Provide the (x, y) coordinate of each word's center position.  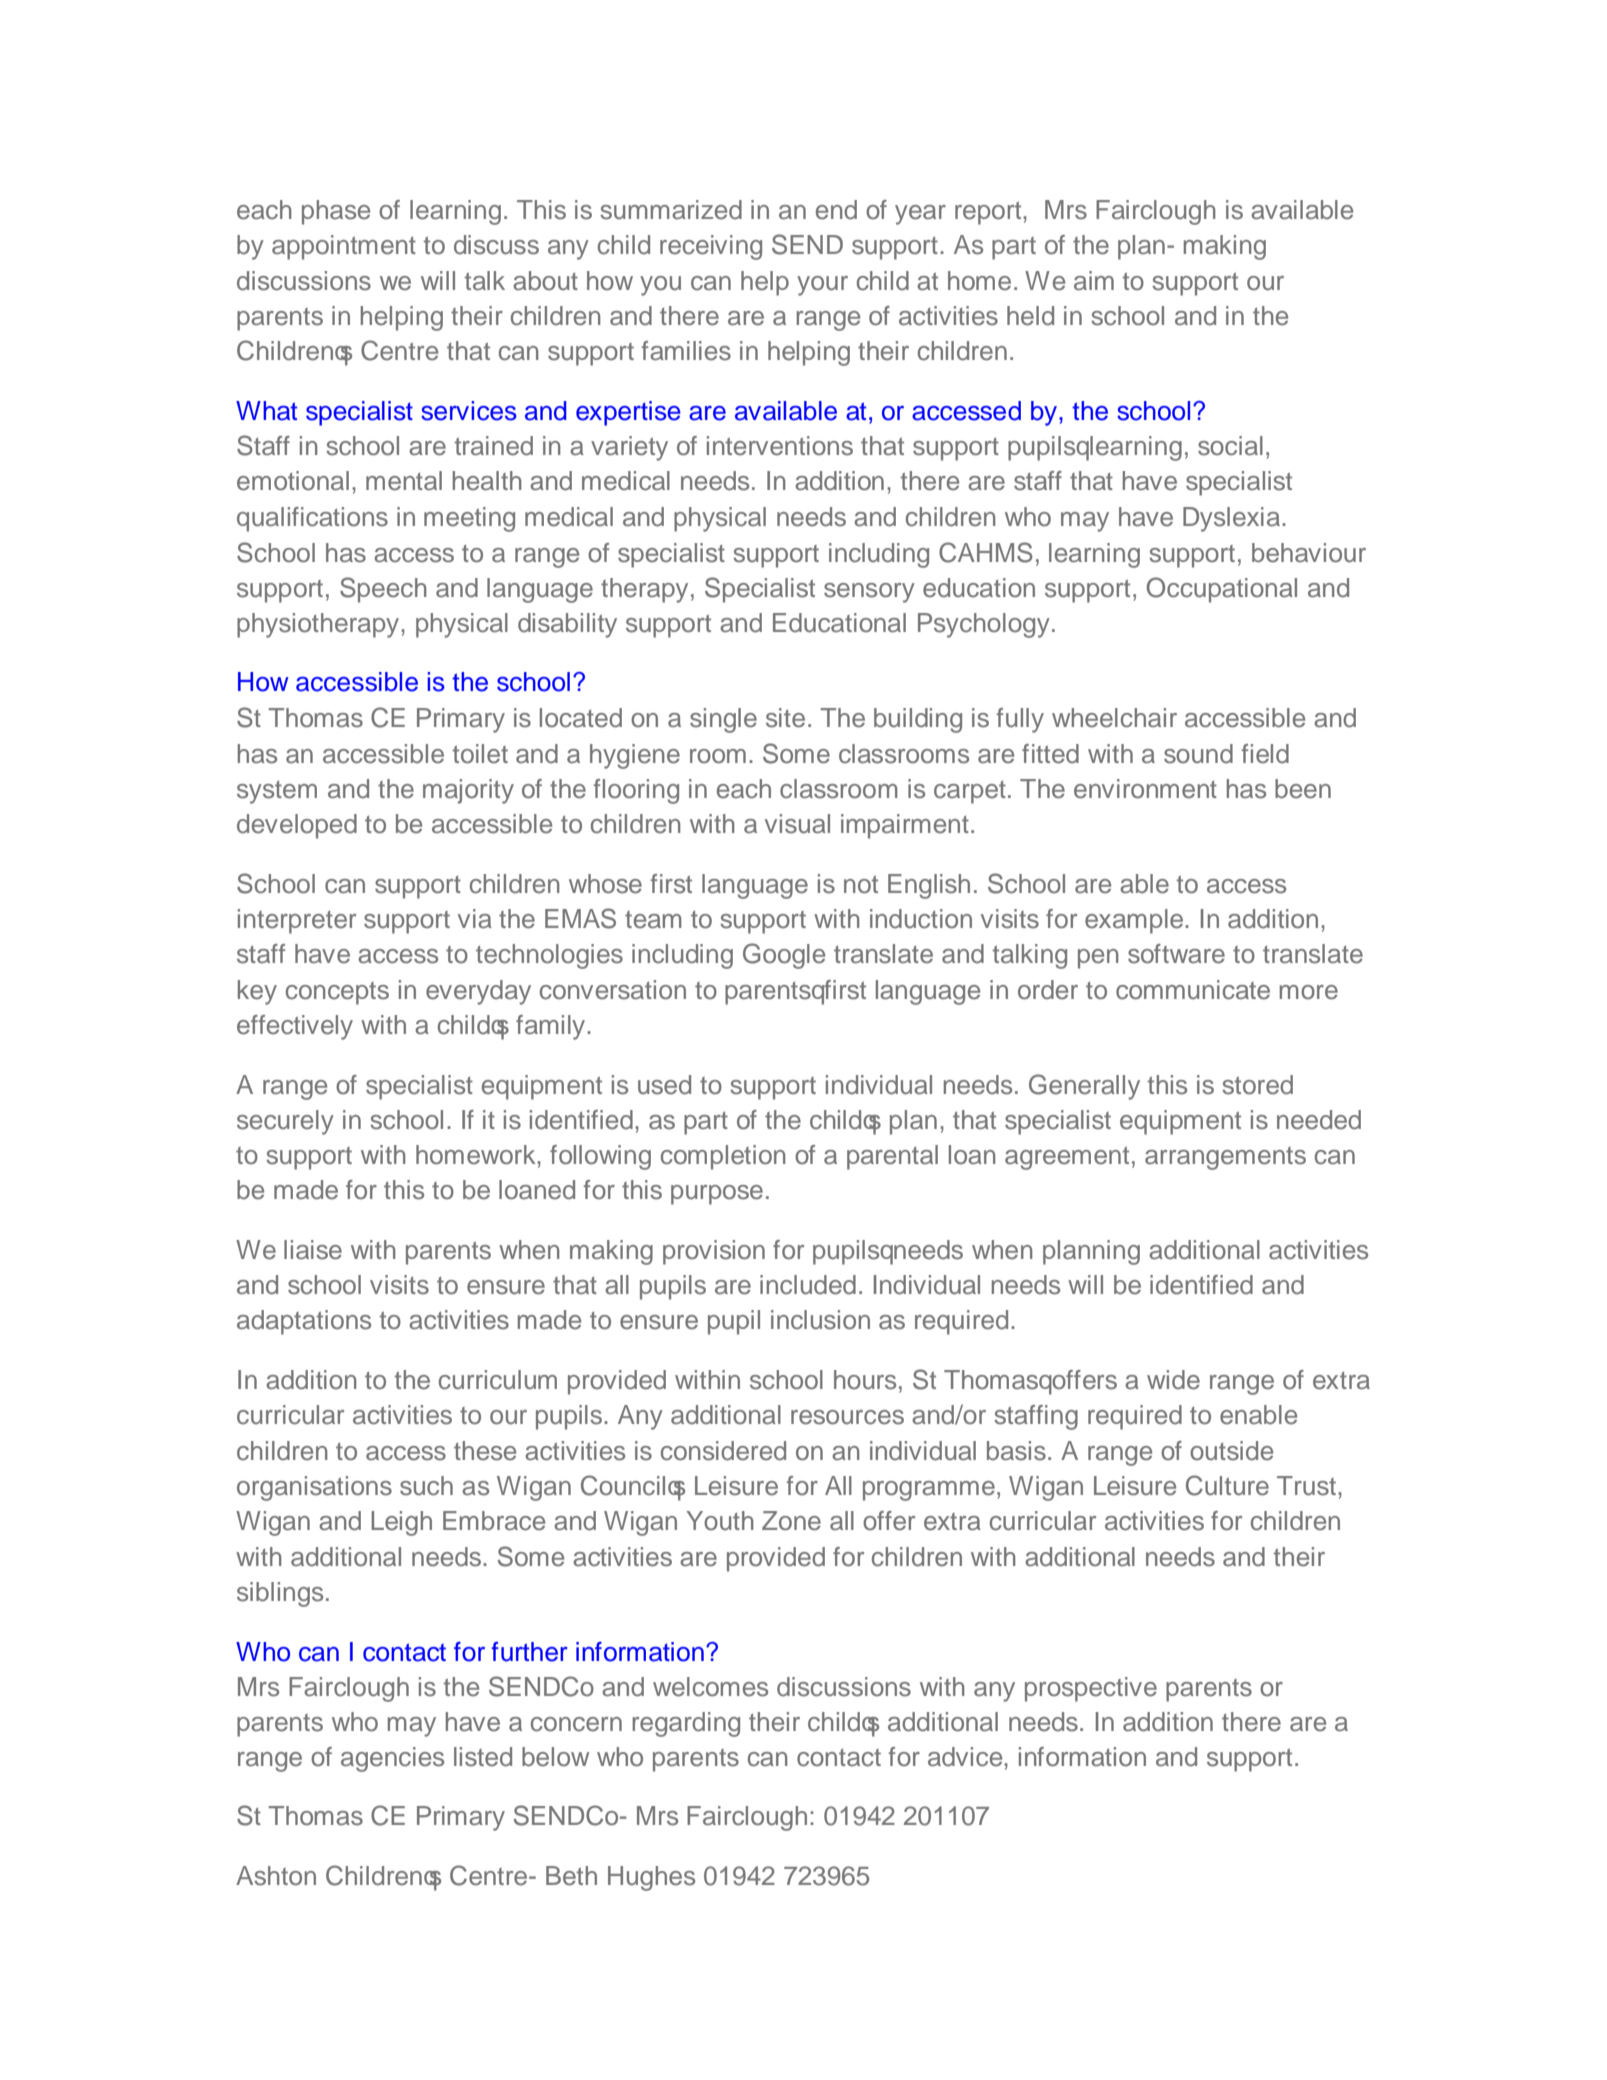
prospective (1091, 1689)
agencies (392, 1759)
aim (1094, 281)
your (822, 286)
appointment (344, 247)
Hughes (651, 1878)
